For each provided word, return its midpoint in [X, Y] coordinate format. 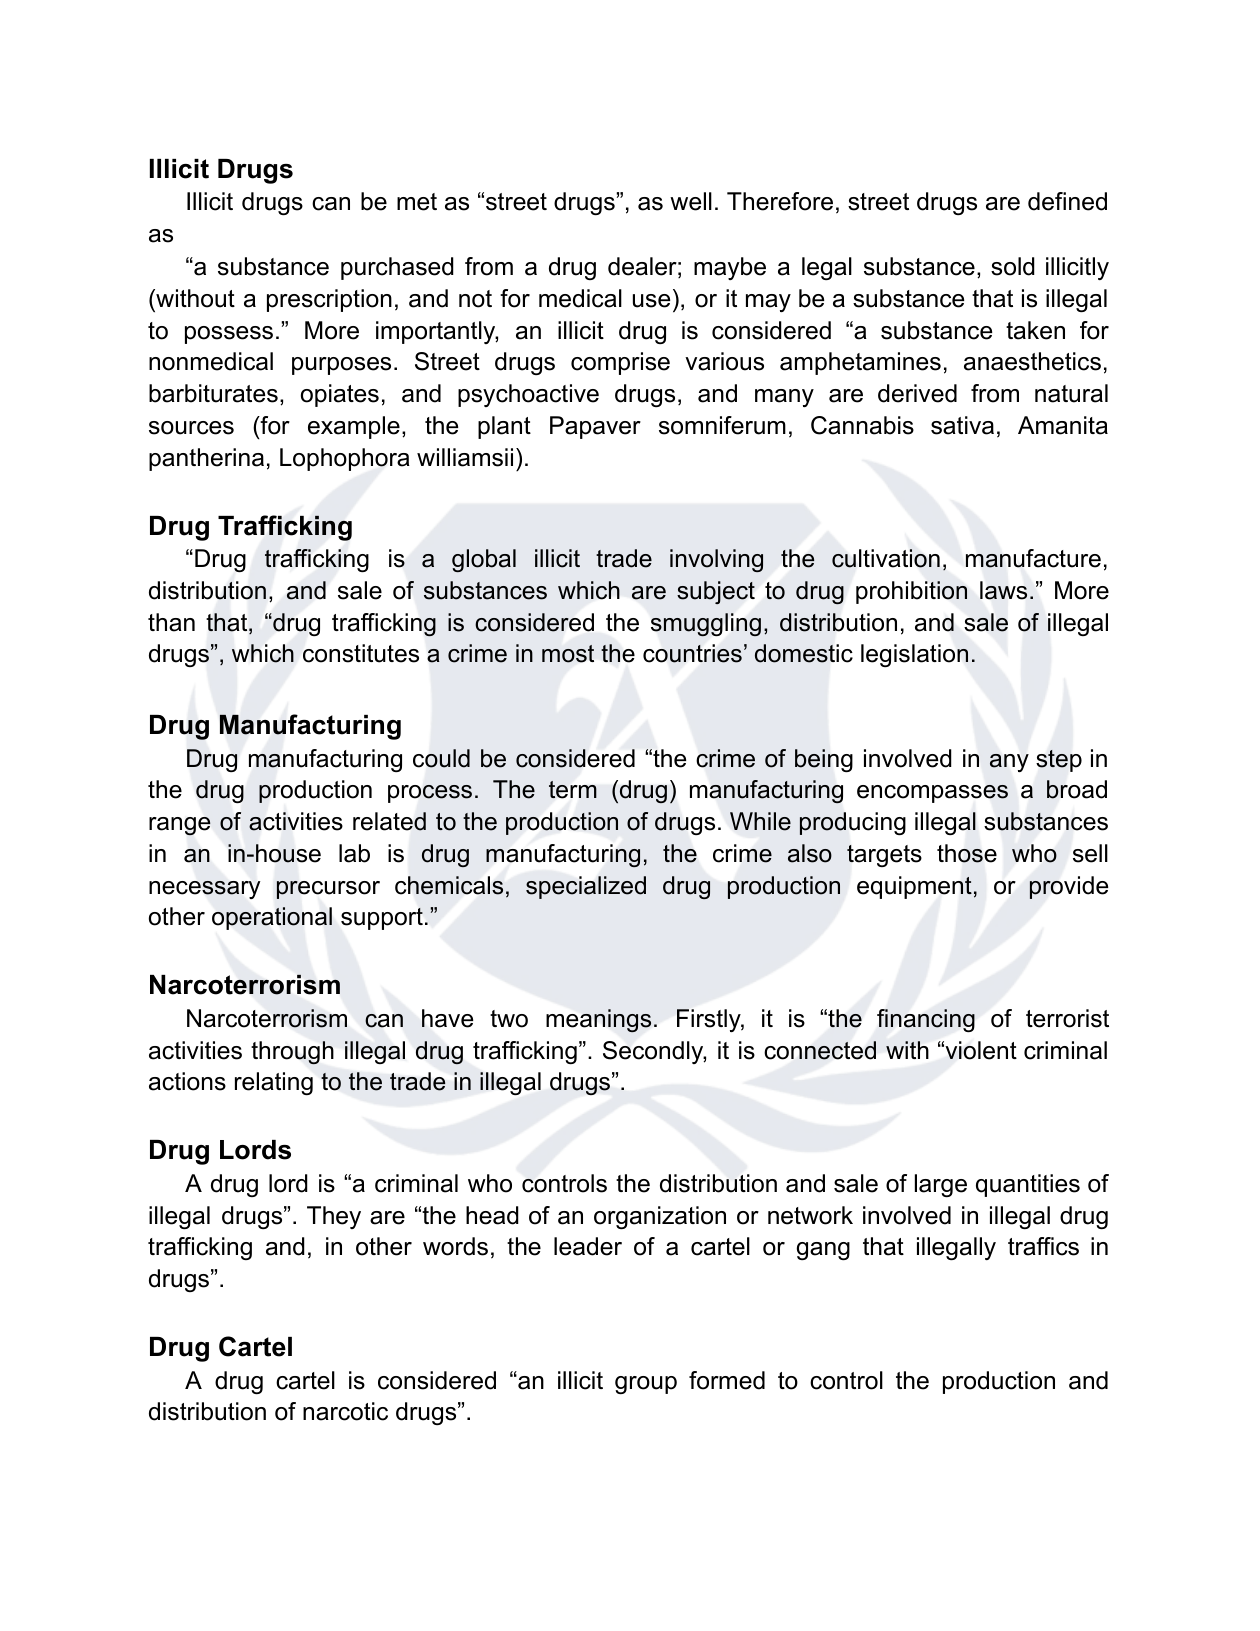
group [646, 1385]
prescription [329, 300]
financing [926, 1020]
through [292, 1053]
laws [1003, 590]
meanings [598, 1020]
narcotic [345, 1411]
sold [1013, 266]
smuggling [706, 624]
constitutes [361, 653]
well [691, 201]
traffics [1043, 1246]
